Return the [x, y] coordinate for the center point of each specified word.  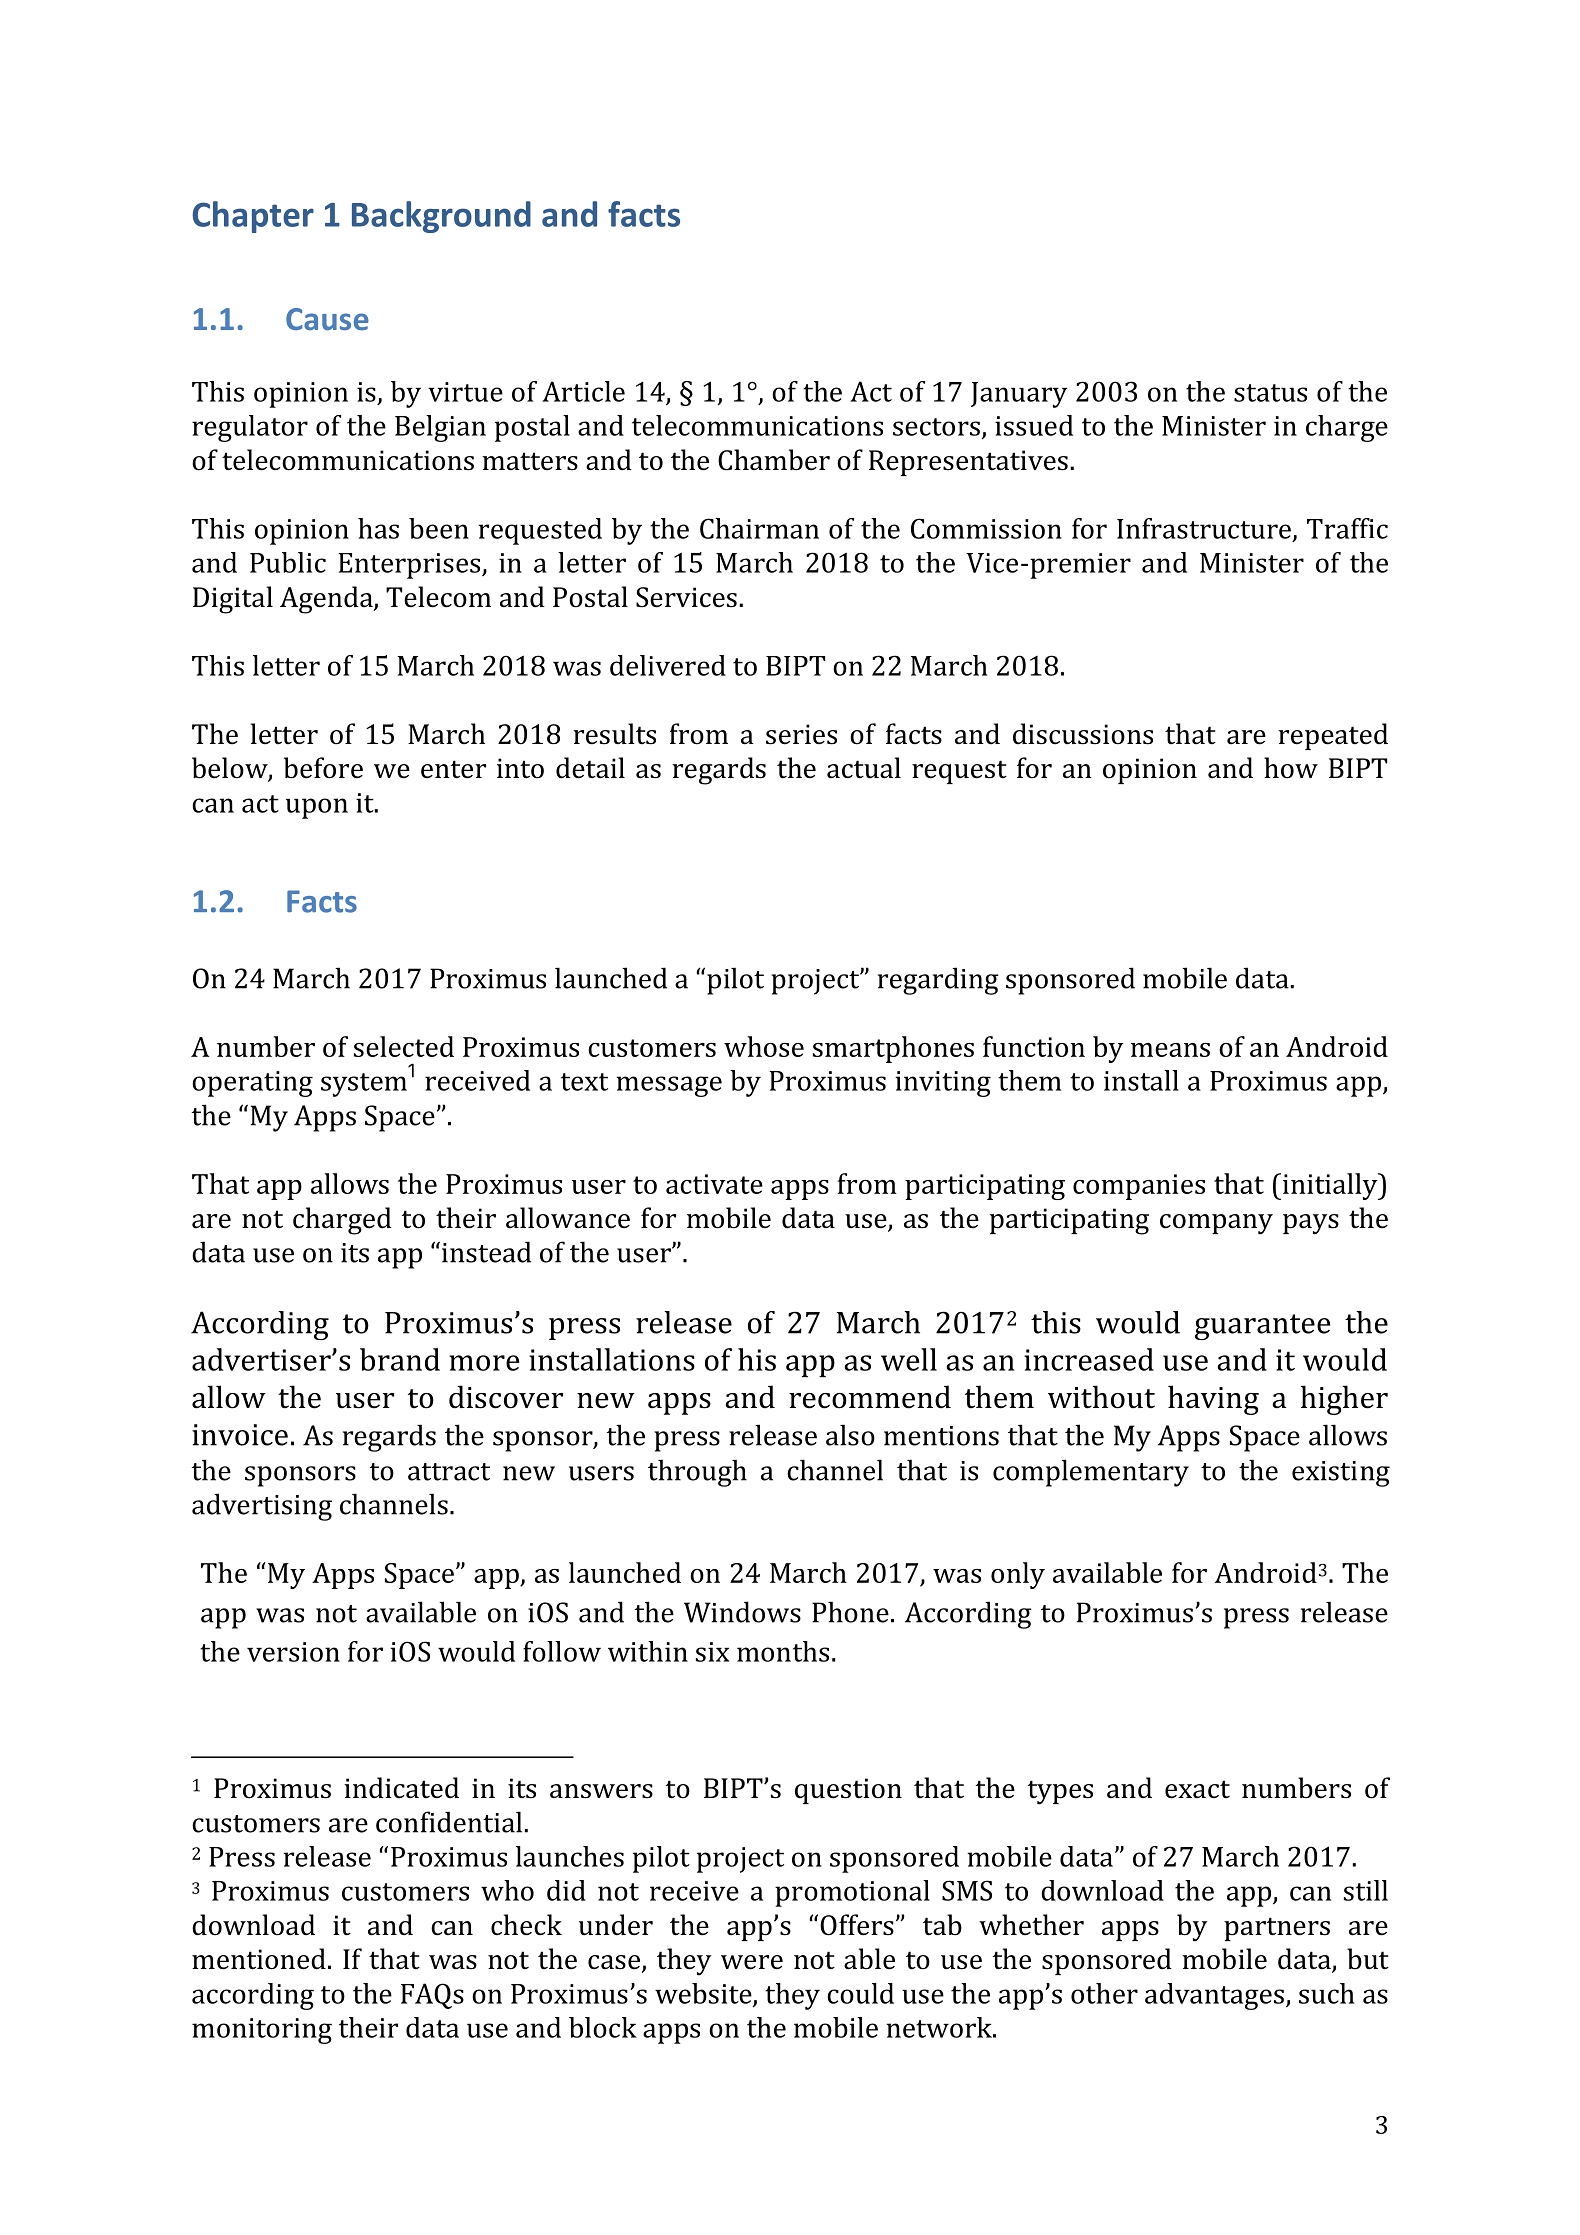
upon [317, 808]
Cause [327, 319]
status [1270, 393]
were [752, 1962]
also [850, 1435]
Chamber [774, 460]
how [1291, 767]
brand [400, 1359]
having [1213, 1400]
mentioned [259, 1959]
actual [864, 768]
